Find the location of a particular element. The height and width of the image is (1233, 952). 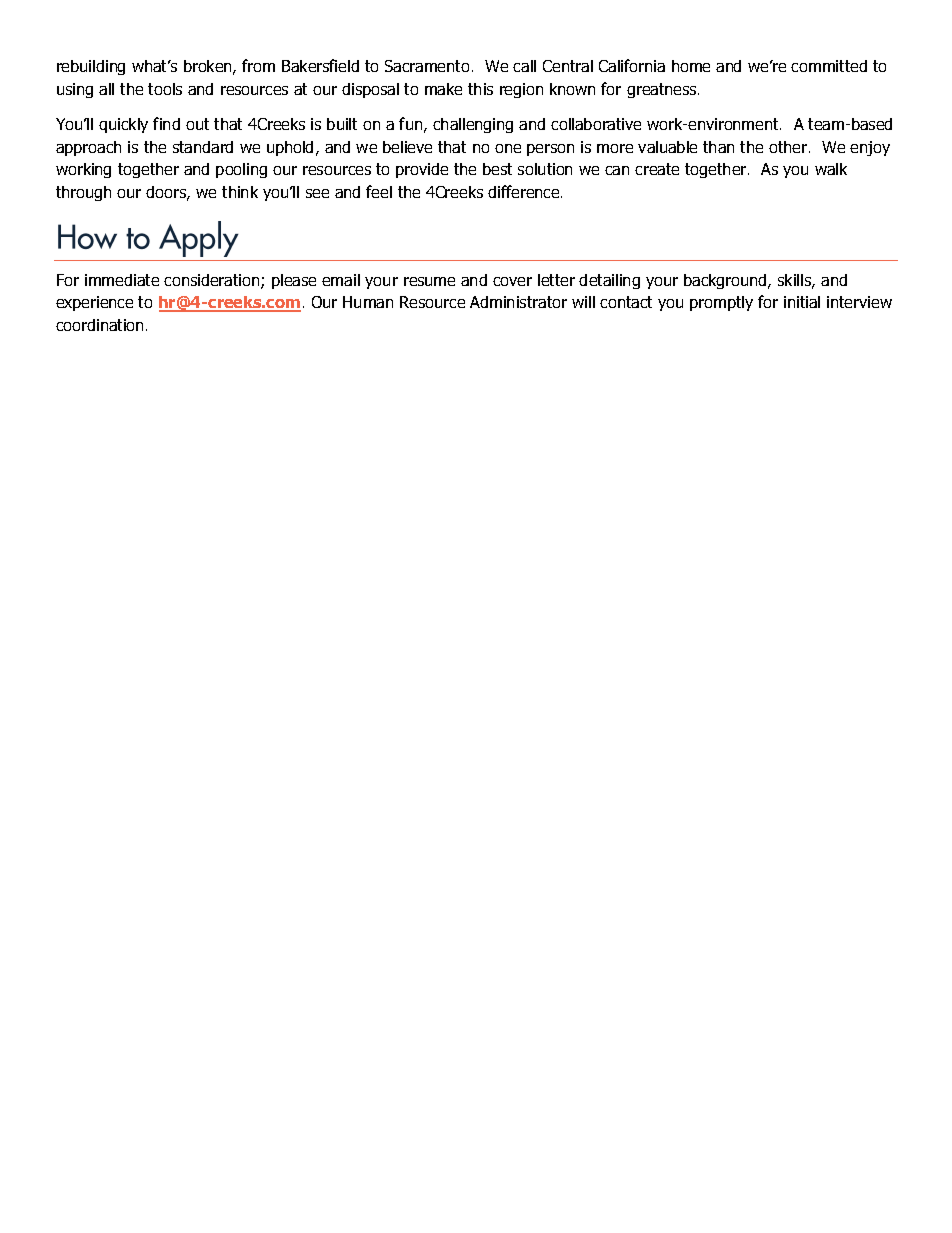

coordination is located at coordinates (99, 325).
